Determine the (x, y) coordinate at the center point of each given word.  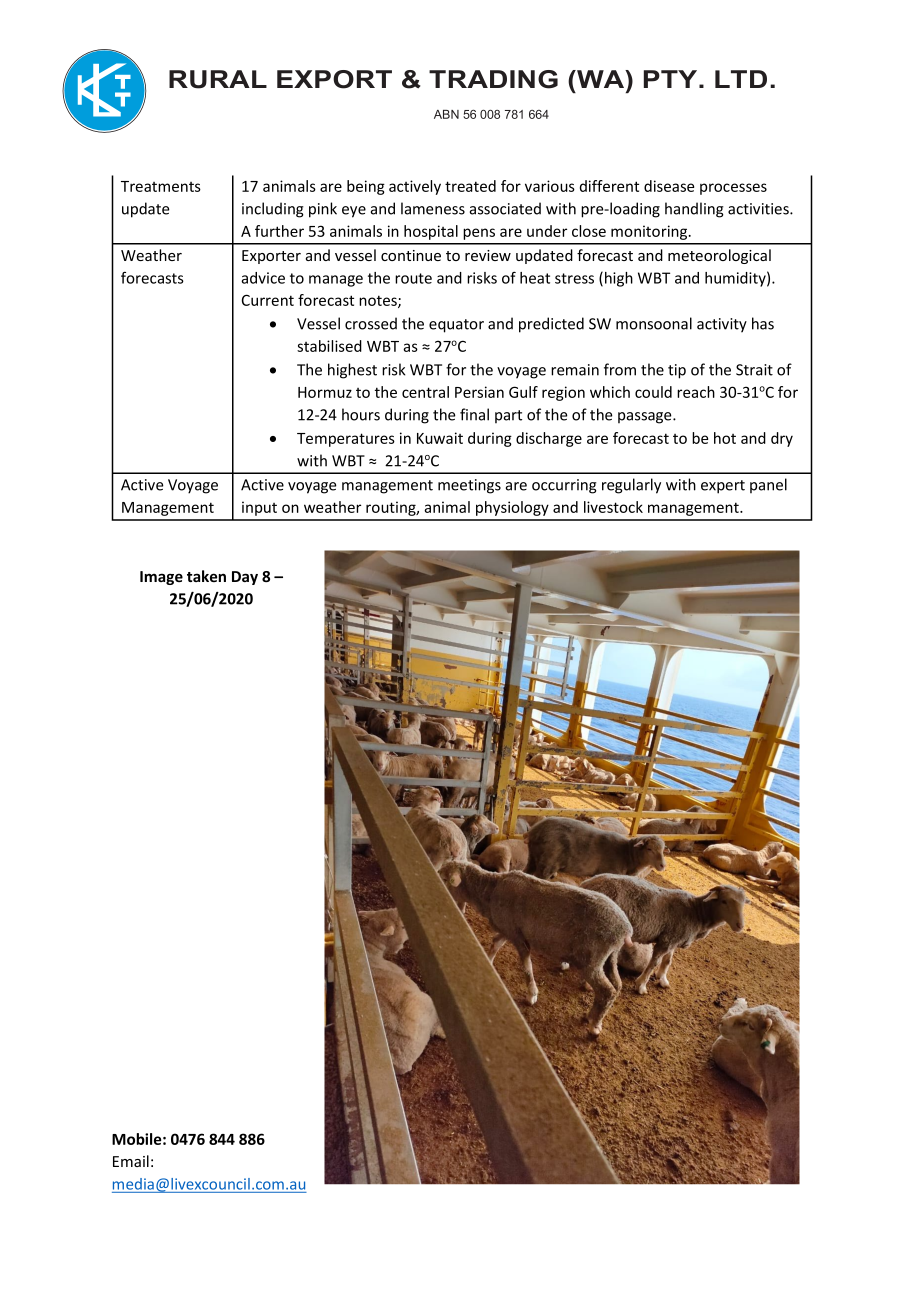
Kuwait (440, 438)
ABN (446, 114)
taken (206, 576)
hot (725, 438)
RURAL (218, 79)
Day (245, 578)
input (259, 508)
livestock (613, 507)
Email (131, 1161)
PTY (672, 79)
